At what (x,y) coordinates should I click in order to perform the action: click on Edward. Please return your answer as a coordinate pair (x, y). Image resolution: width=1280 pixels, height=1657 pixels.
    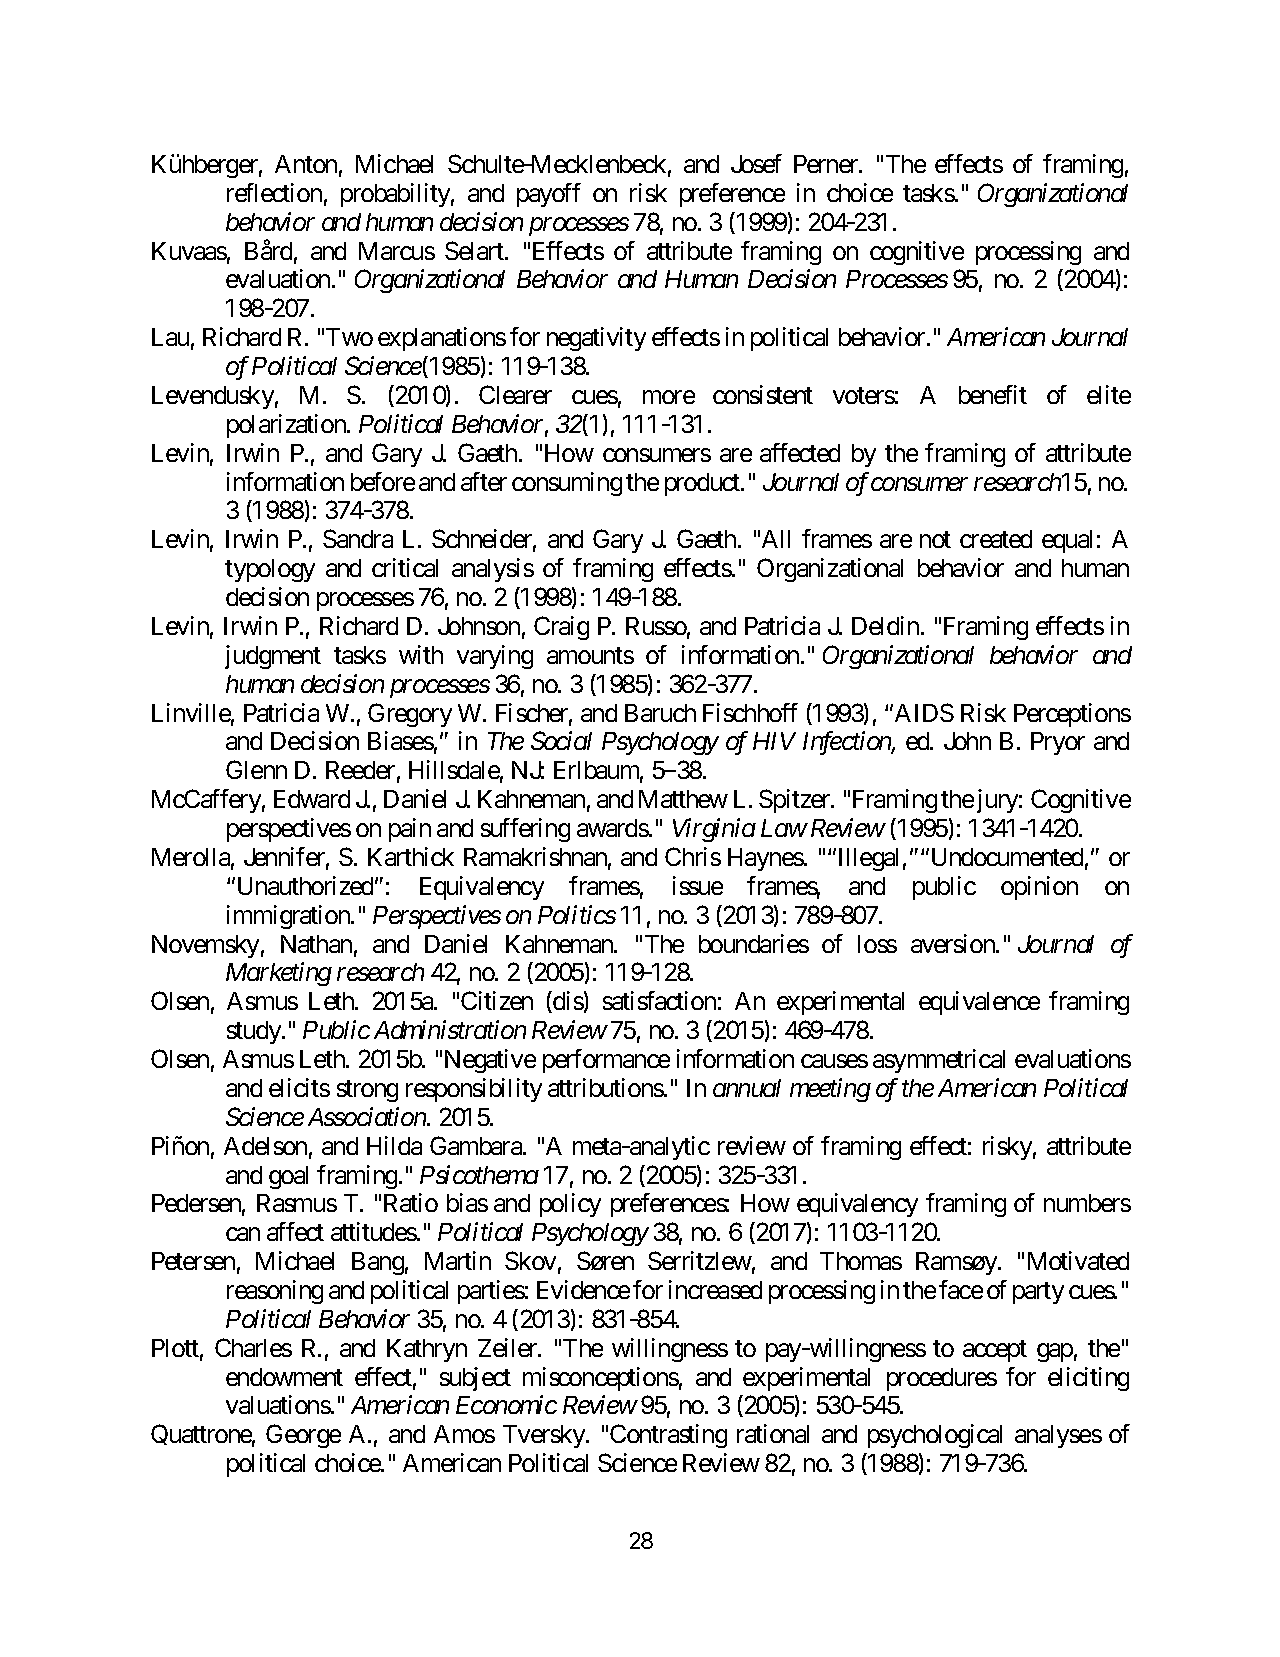
    Looking at the image, I should click on (312, 799).
